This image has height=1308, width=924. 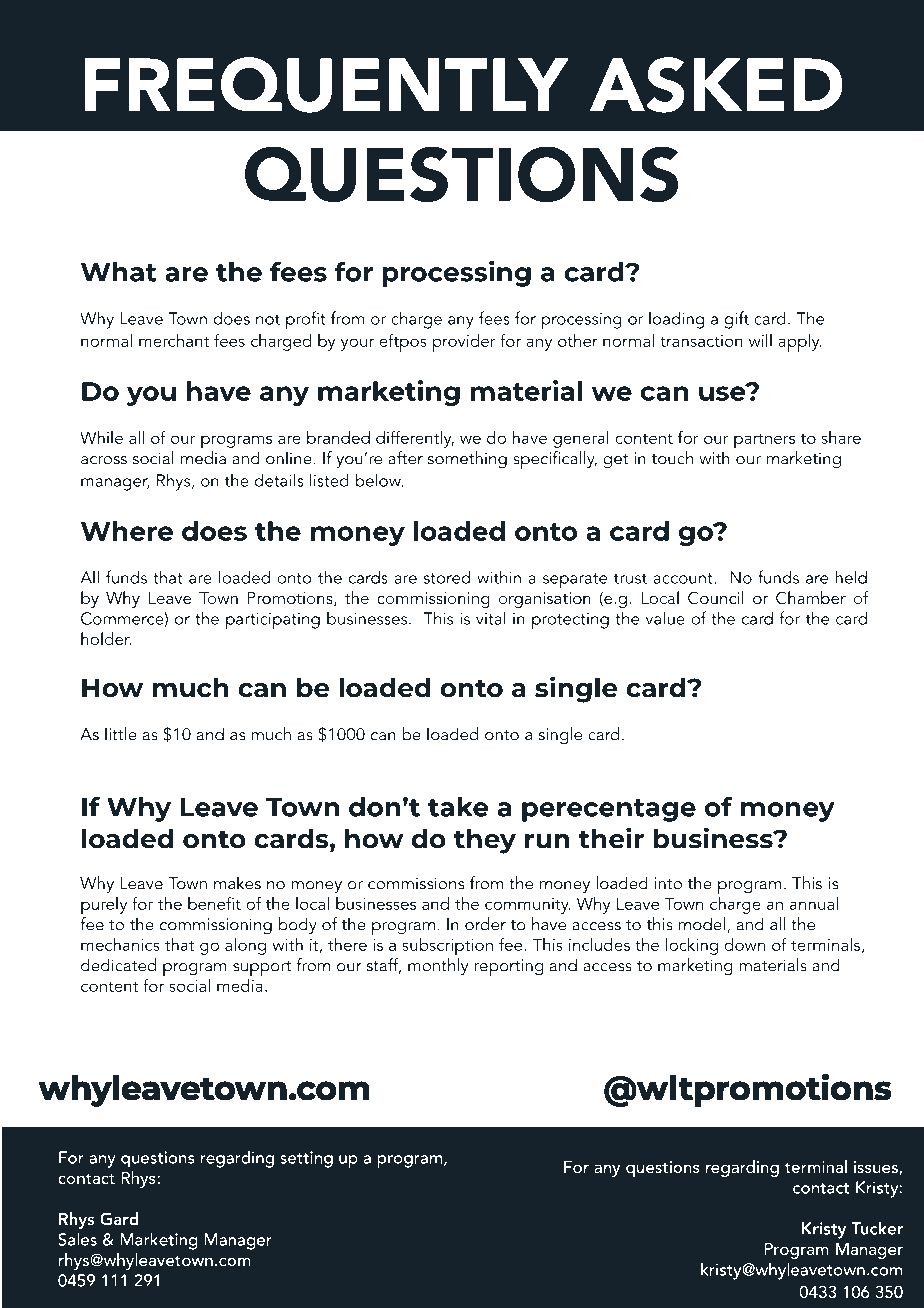 What do you see at coordinates (77, 1239) in the image?
I see `Sales` at bounding box center [77, 1239].
